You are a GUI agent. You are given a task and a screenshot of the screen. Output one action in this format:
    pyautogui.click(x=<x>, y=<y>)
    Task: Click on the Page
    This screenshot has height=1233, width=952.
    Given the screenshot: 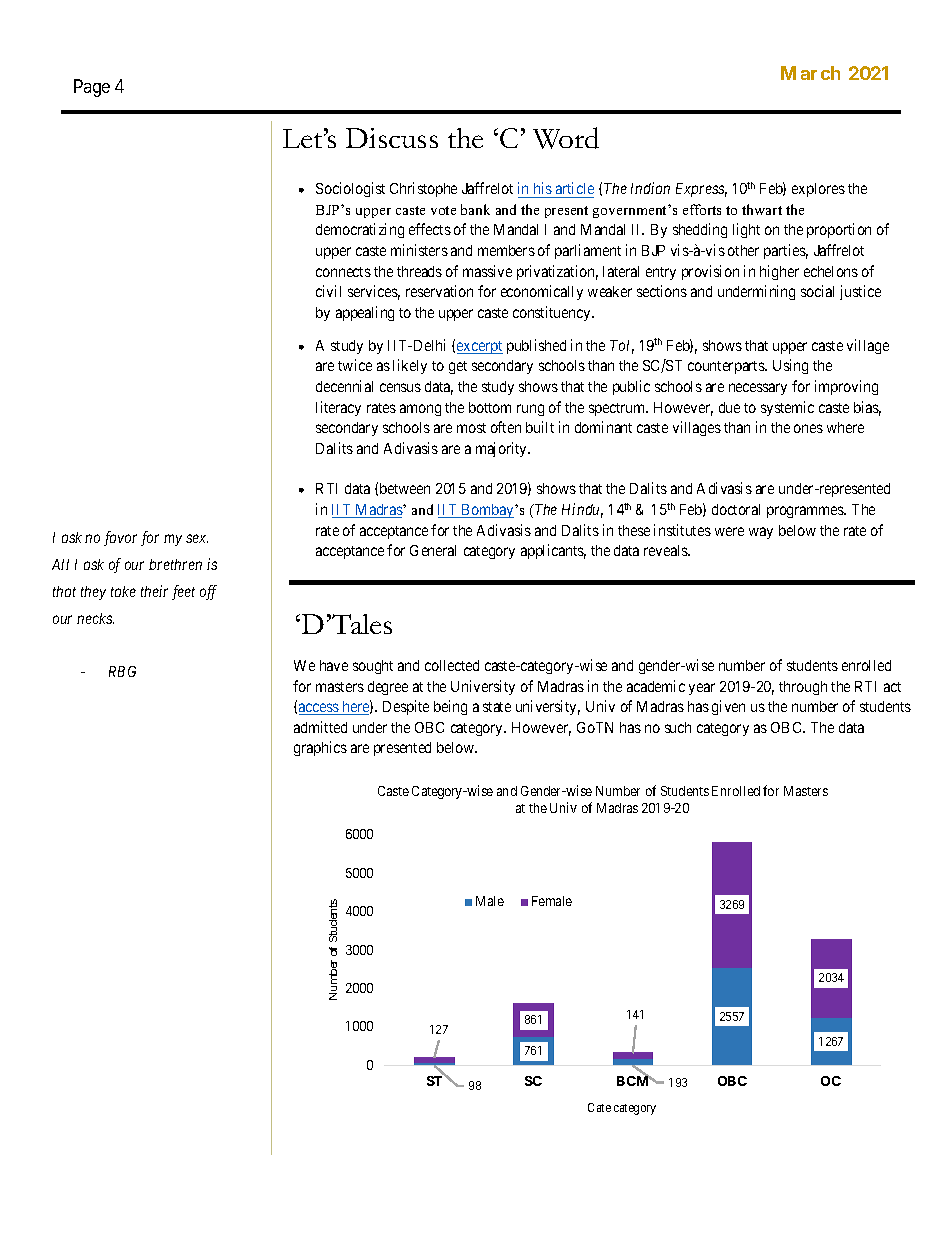 What is the action you would take?
    pyautogui.click(x=92, y=88)
